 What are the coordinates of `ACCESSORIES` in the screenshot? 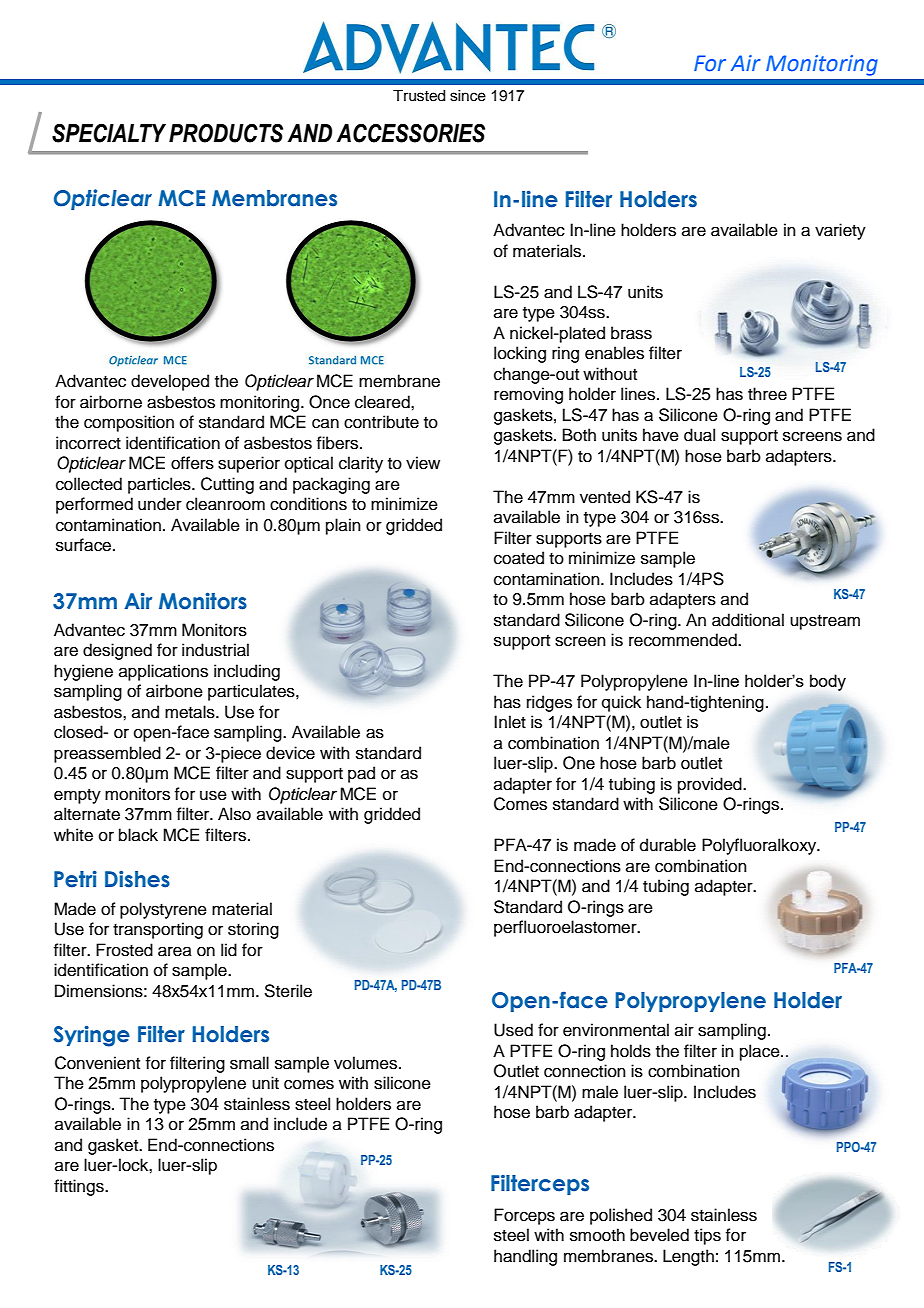 It's located at (411, 133).
